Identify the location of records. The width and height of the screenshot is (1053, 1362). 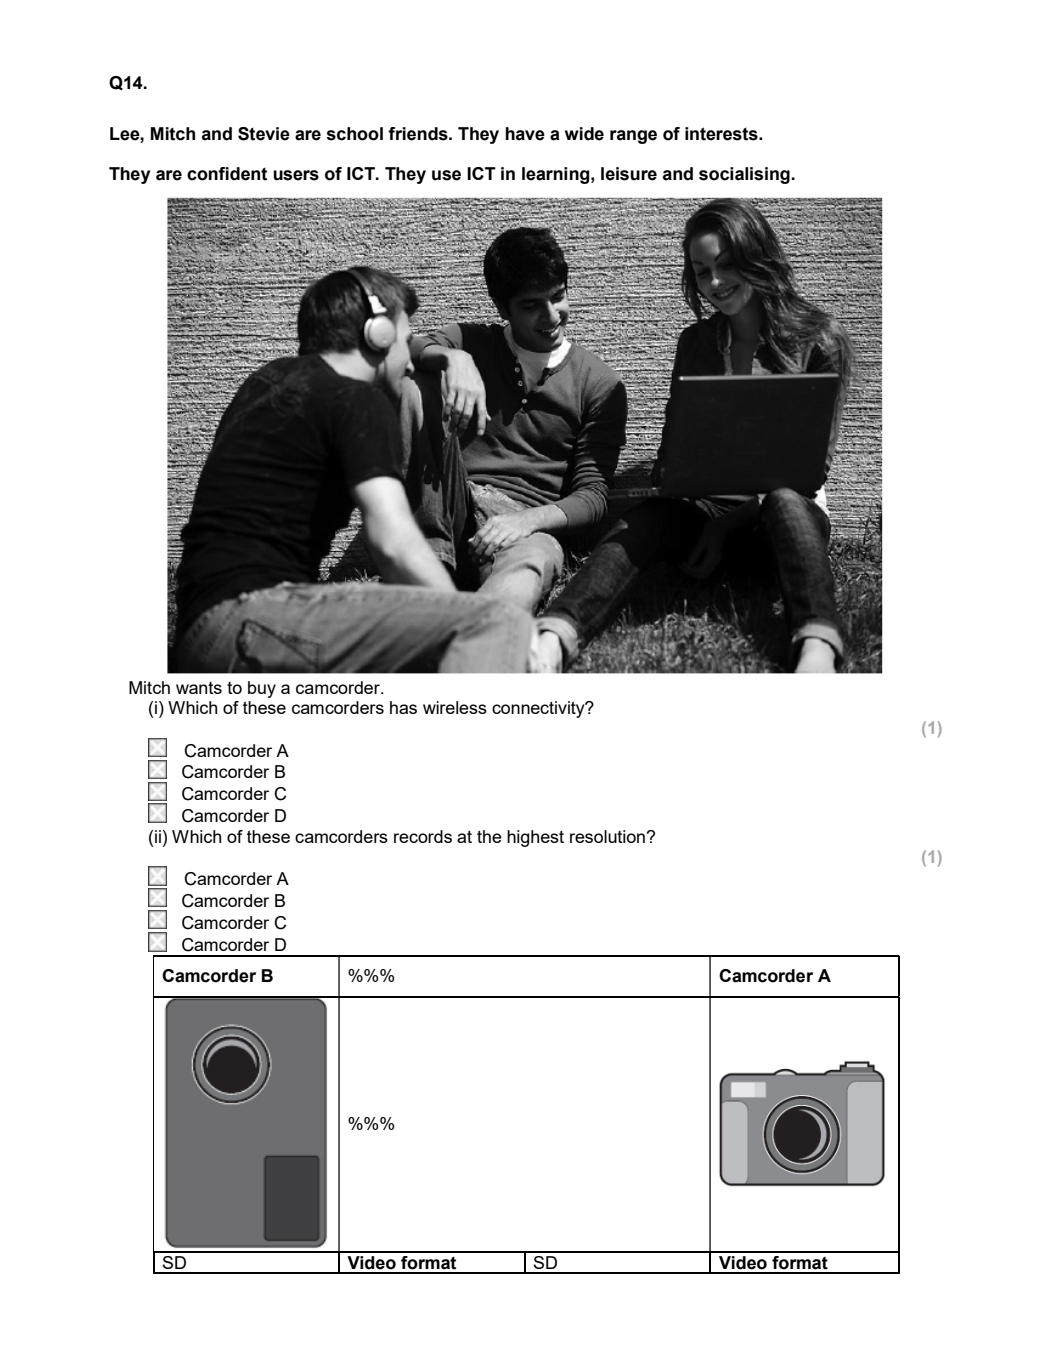
(423, 836).
